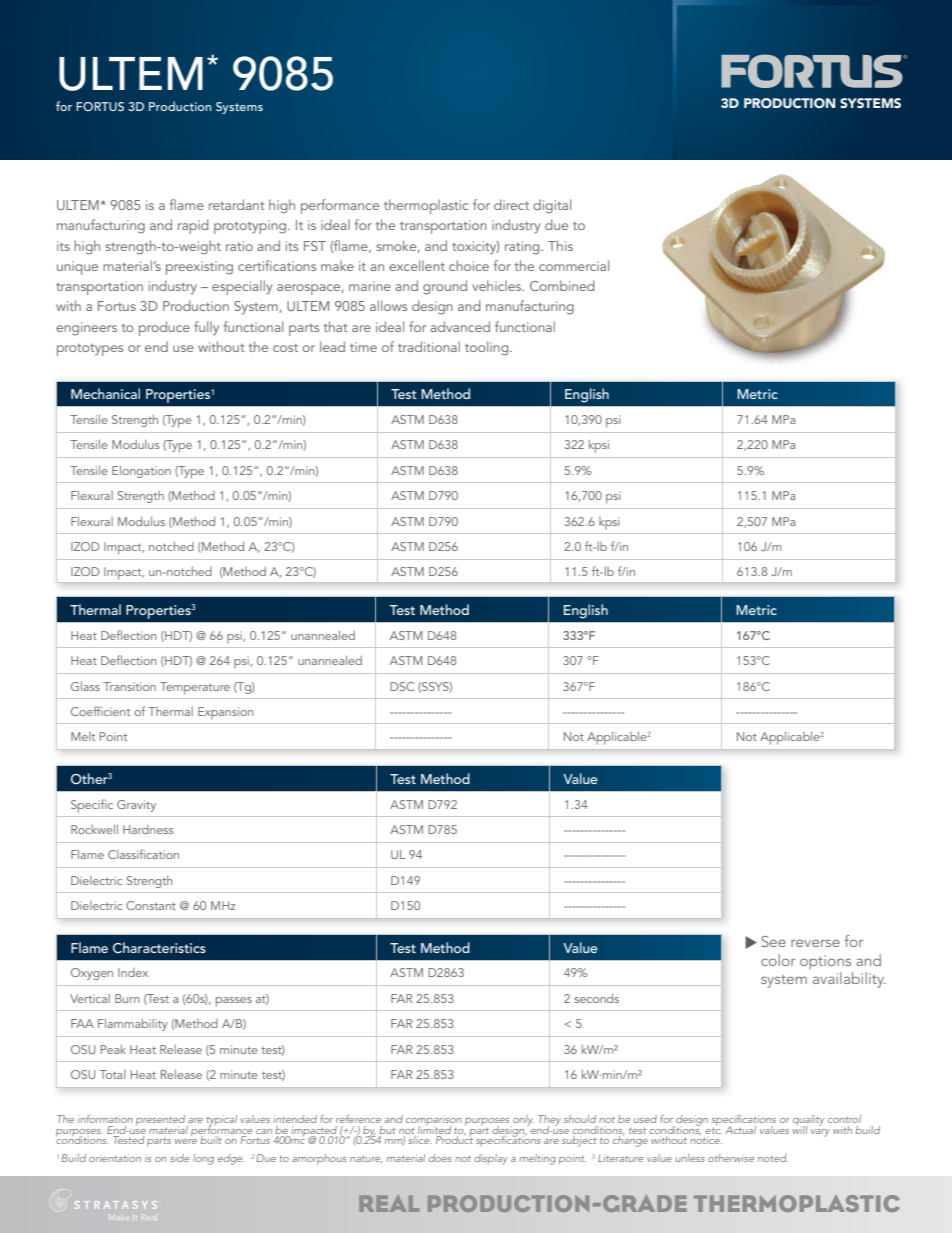  I want to click on Temperature, so click(195, 688).
